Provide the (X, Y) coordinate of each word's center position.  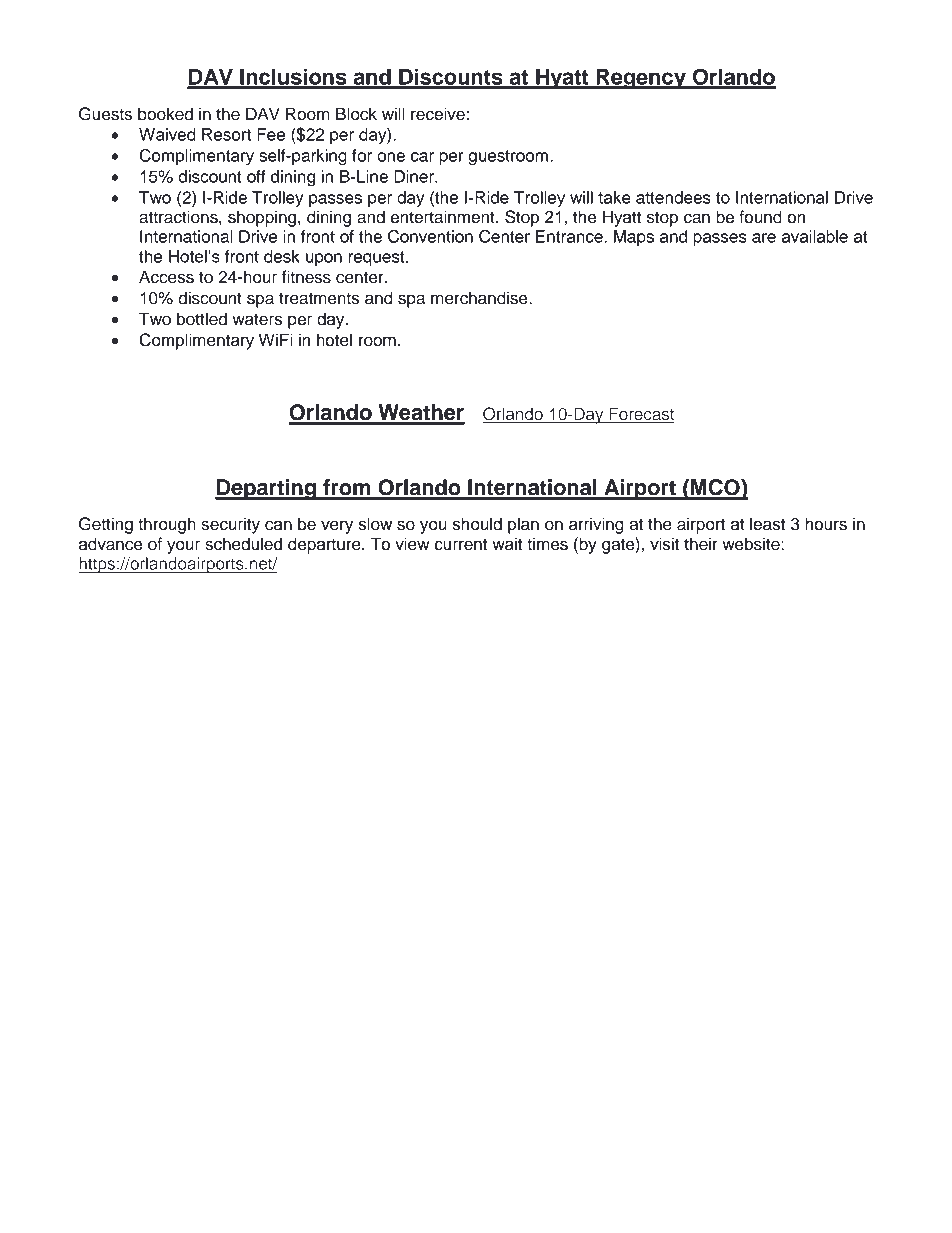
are (764, 238)
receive (439, 114)
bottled (202, 319)
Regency (641, 79)
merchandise (480, 298)
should (477, 524)
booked (165, 114)
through (167, 525)
